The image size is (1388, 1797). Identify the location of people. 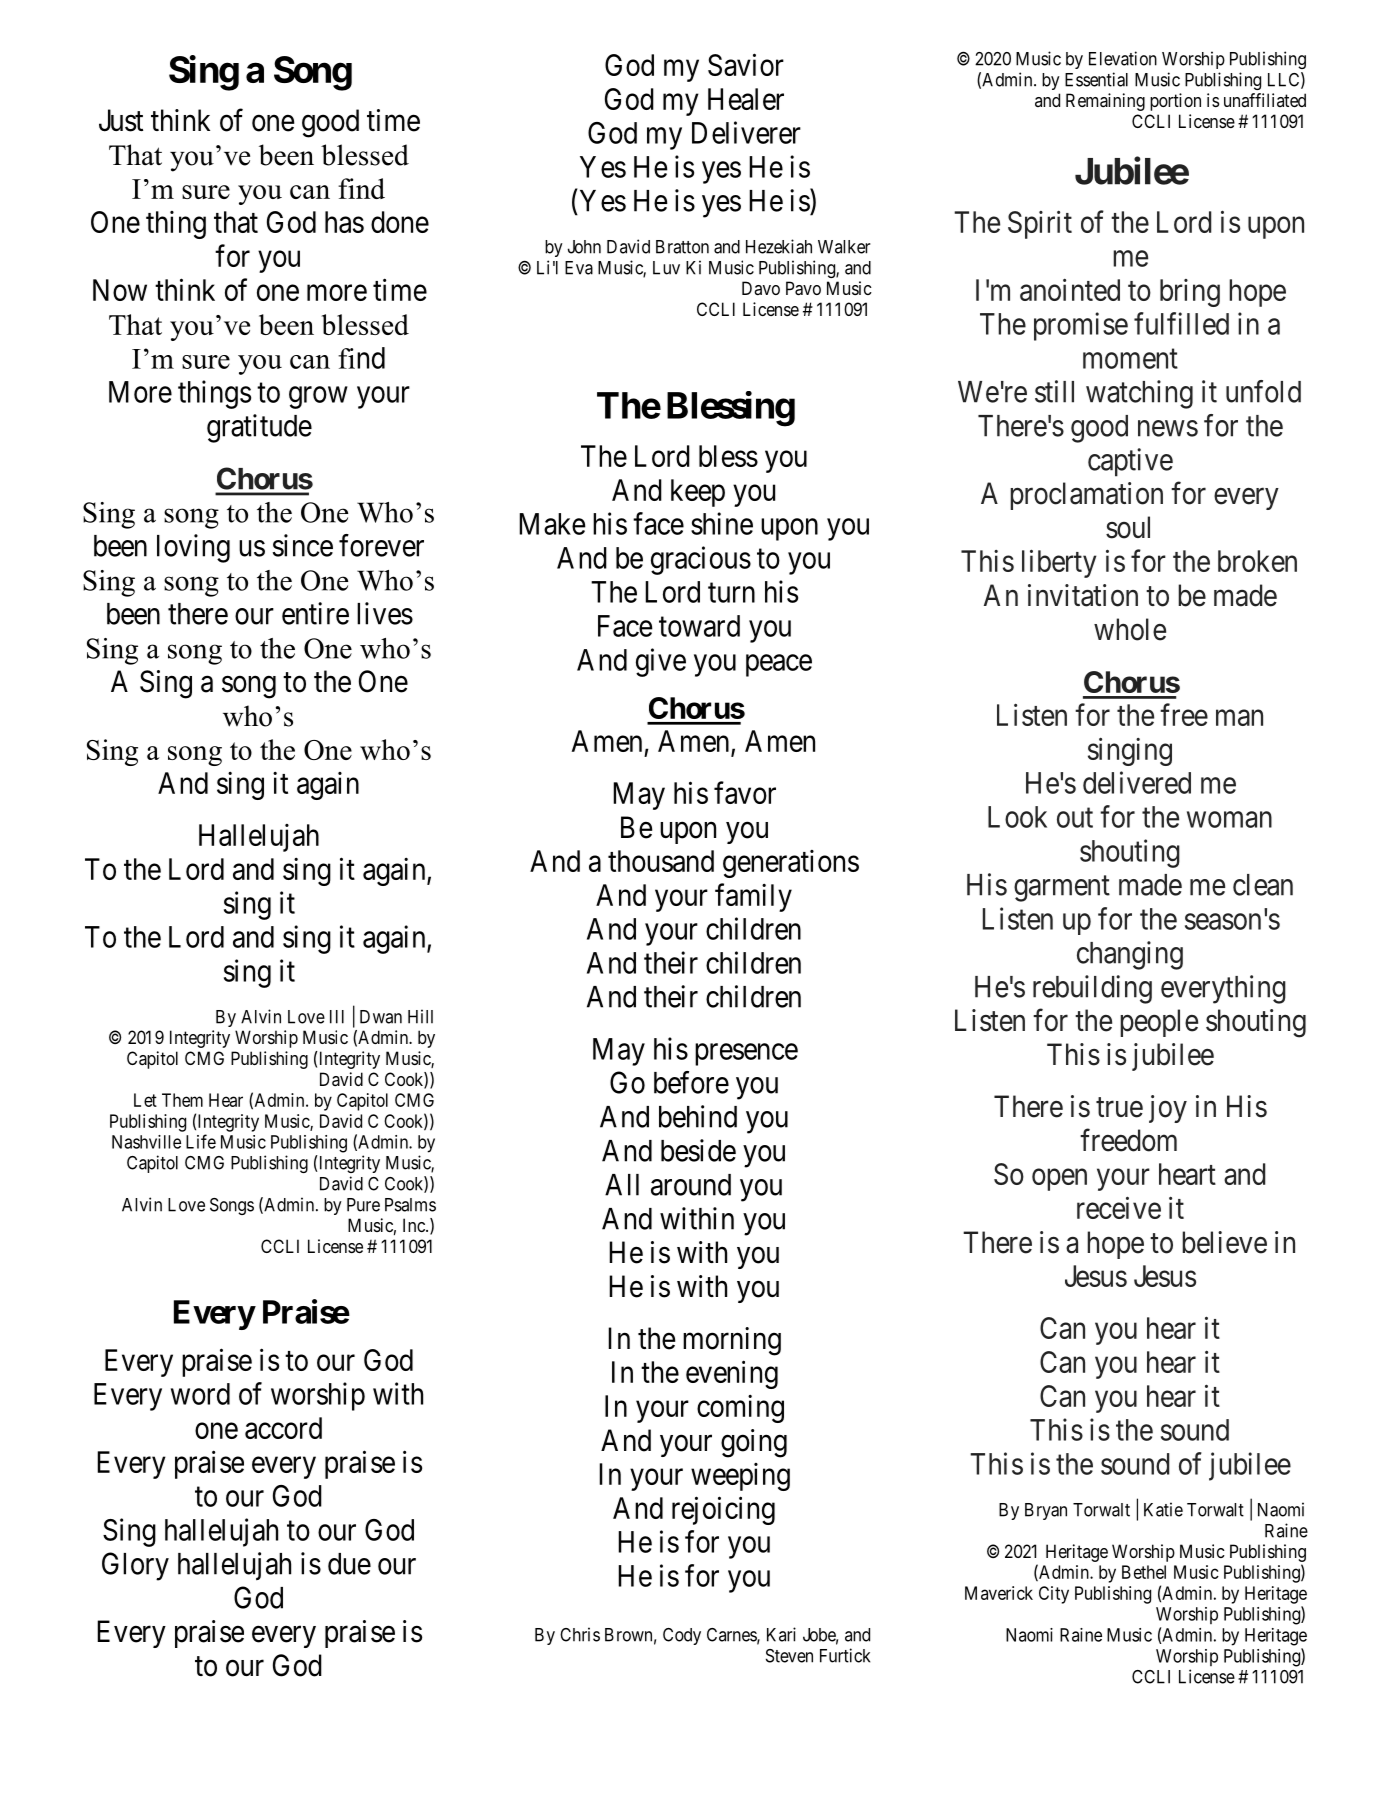
(1159, 1023).
